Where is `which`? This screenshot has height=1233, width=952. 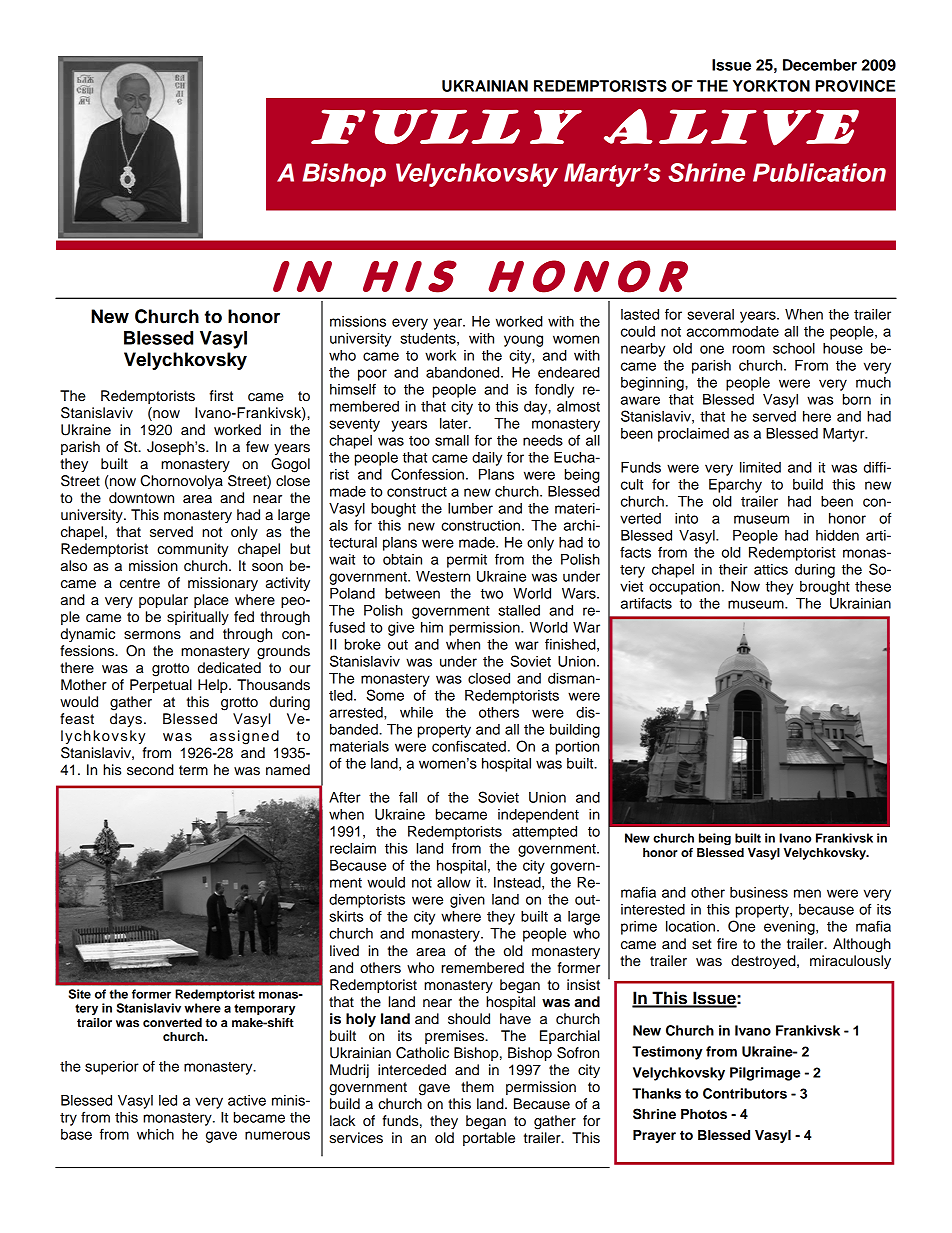 which is located at coordinates (155, 1134).
